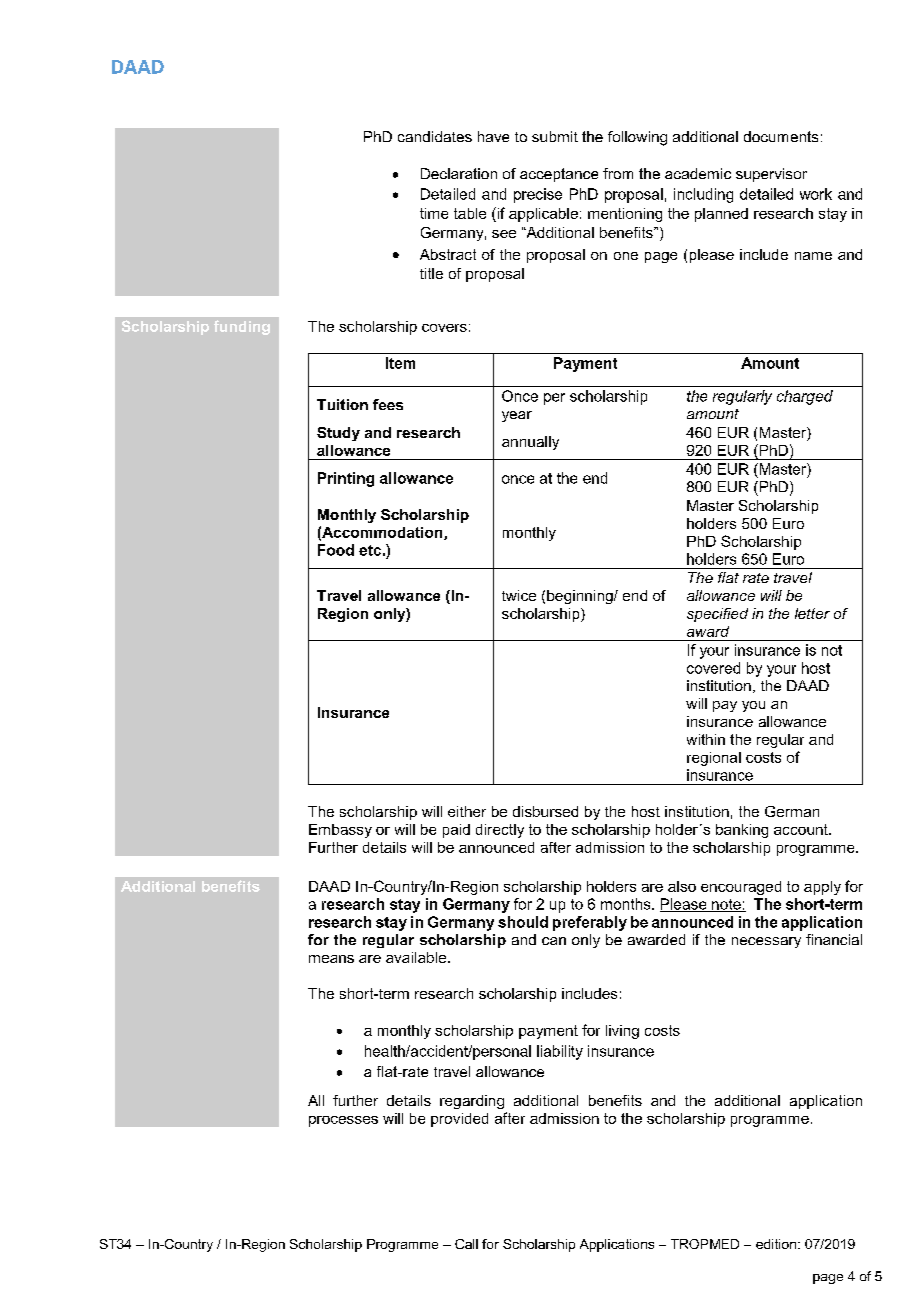 The image size is (924, 1308). Describe the element at coordinates (530, 443) in the document. I see `annually` at that location.
